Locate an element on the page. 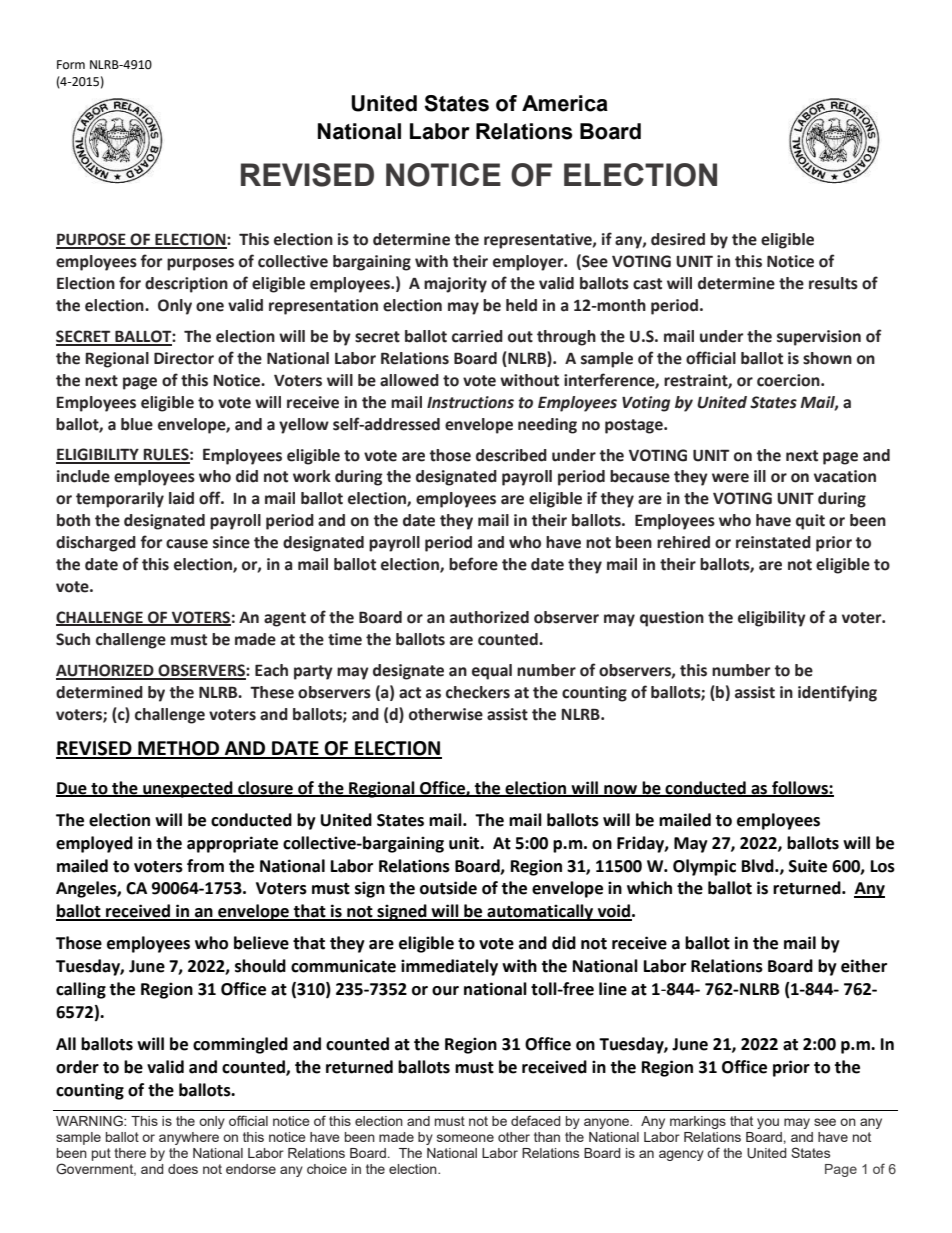  Form is located at coordinates (71, 64).
